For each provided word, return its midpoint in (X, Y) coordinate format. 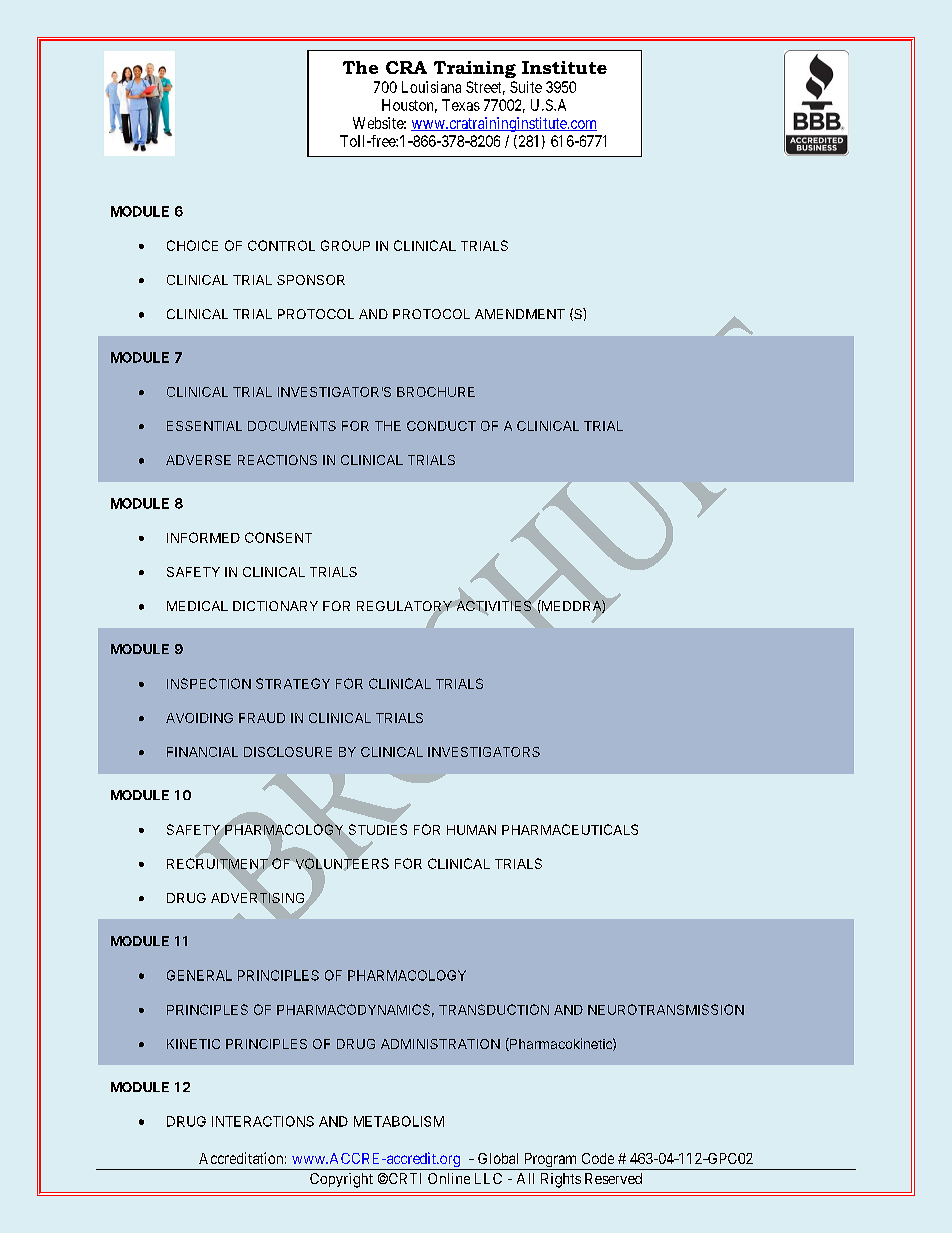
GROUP (345, 245)
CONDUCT (441, 426)
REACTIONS (277, 460)
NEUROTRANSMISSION (666, 1009)
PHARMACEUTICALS (570, 829)
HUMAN (471, 830)
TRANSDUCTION (494, 1009)
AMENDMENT (520, 314)
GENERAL (199, 975)
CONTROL (281, 245)
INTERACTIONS (263, 1121)
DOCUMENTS (292, 426)
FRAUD (262, 718)
